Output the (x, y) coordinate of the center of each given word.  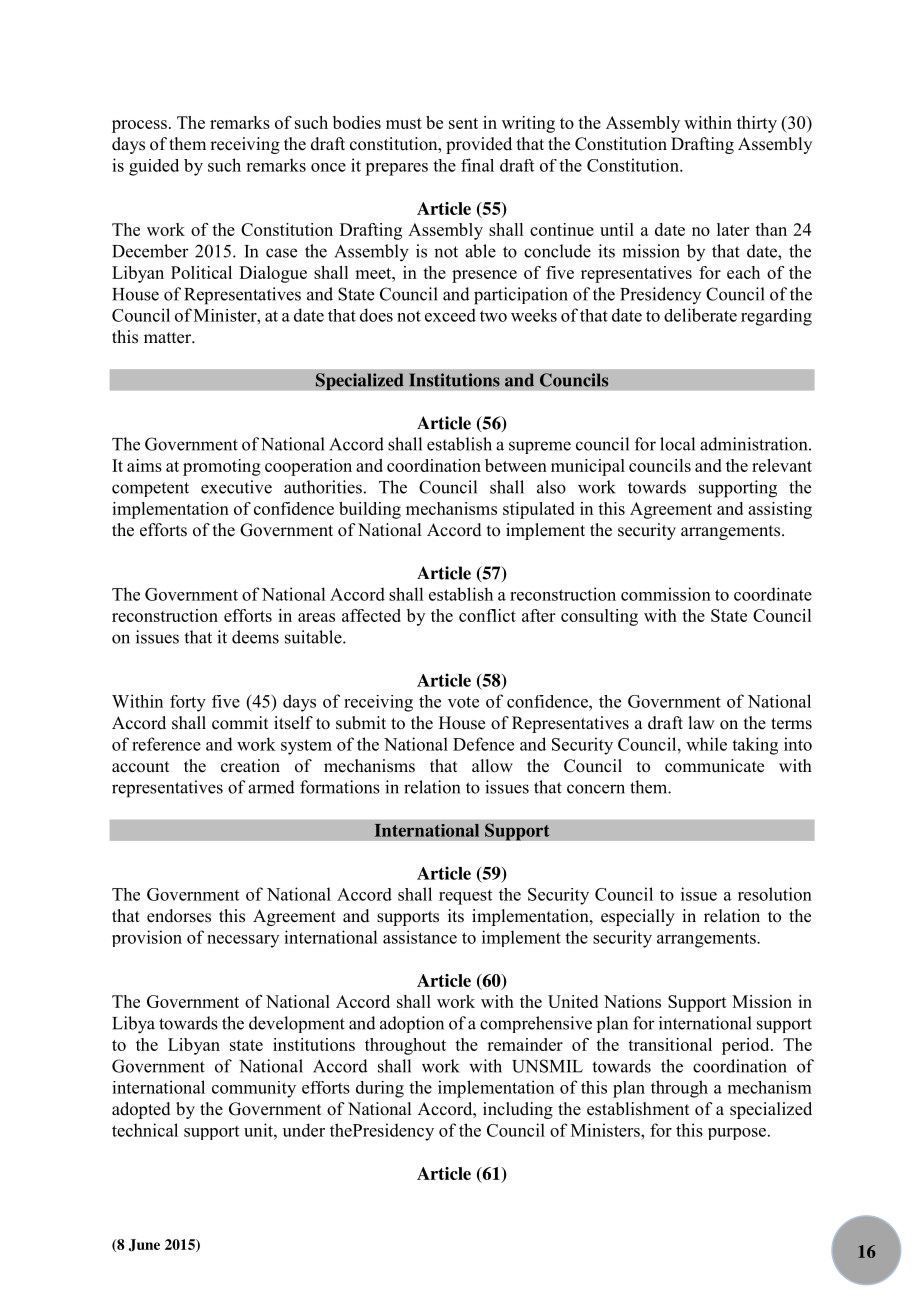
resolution (775, 894)
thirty (757, 124)
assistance (420, 937)
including (518, 1110)
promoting (222, 467)
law (701, 722)
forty (188, 703)
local (677, 444)
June (144, 1245)
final (477, 165)
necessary (243, 941)
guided (154, 167)
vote (463, 702)
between (516, 465)
